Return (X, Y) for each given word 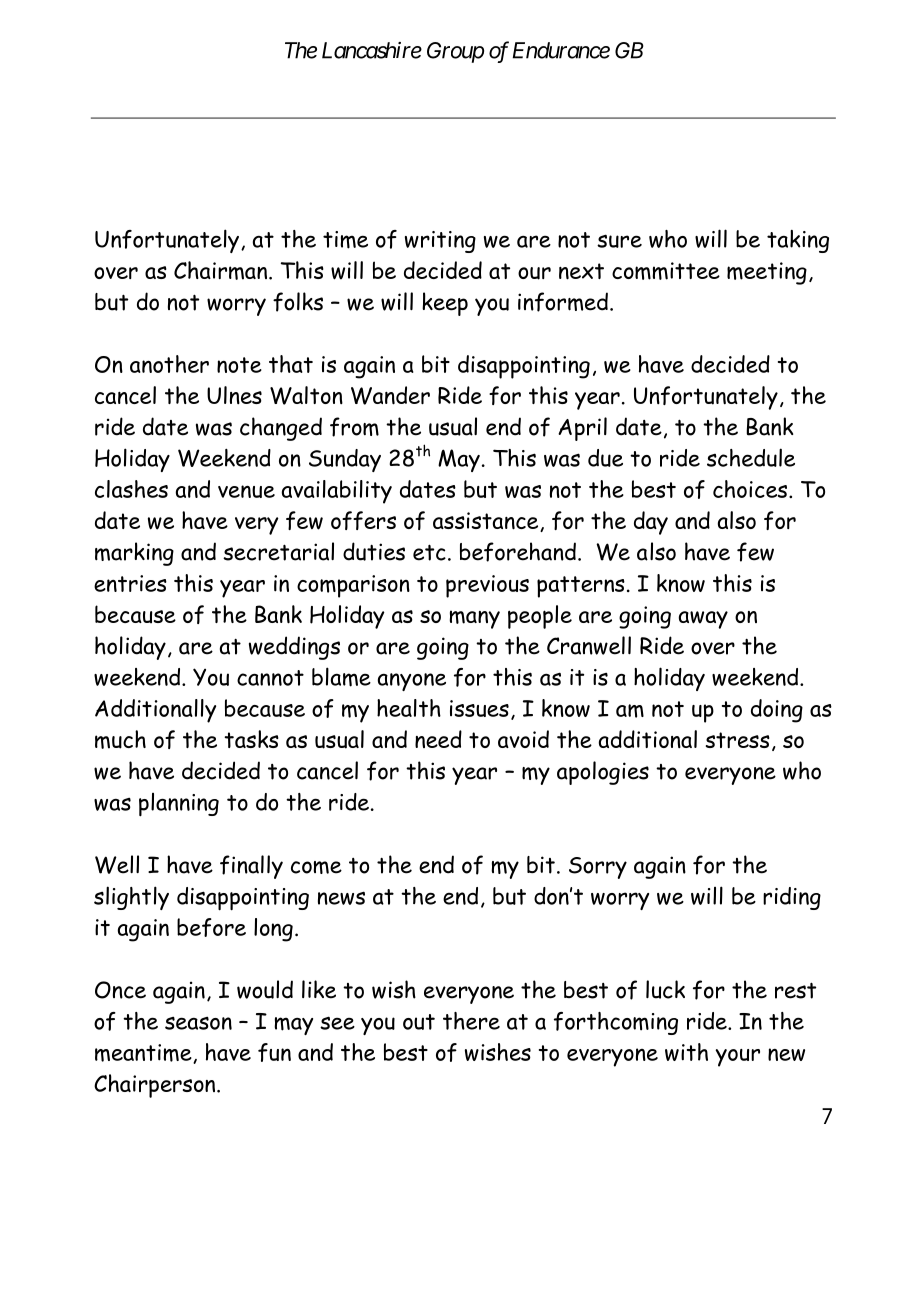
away (703, 620)
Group (455, 52)
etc (429, 552)
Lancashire (372, 50)
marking (134, 554)
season (198, 1023)
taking (798, 241)
